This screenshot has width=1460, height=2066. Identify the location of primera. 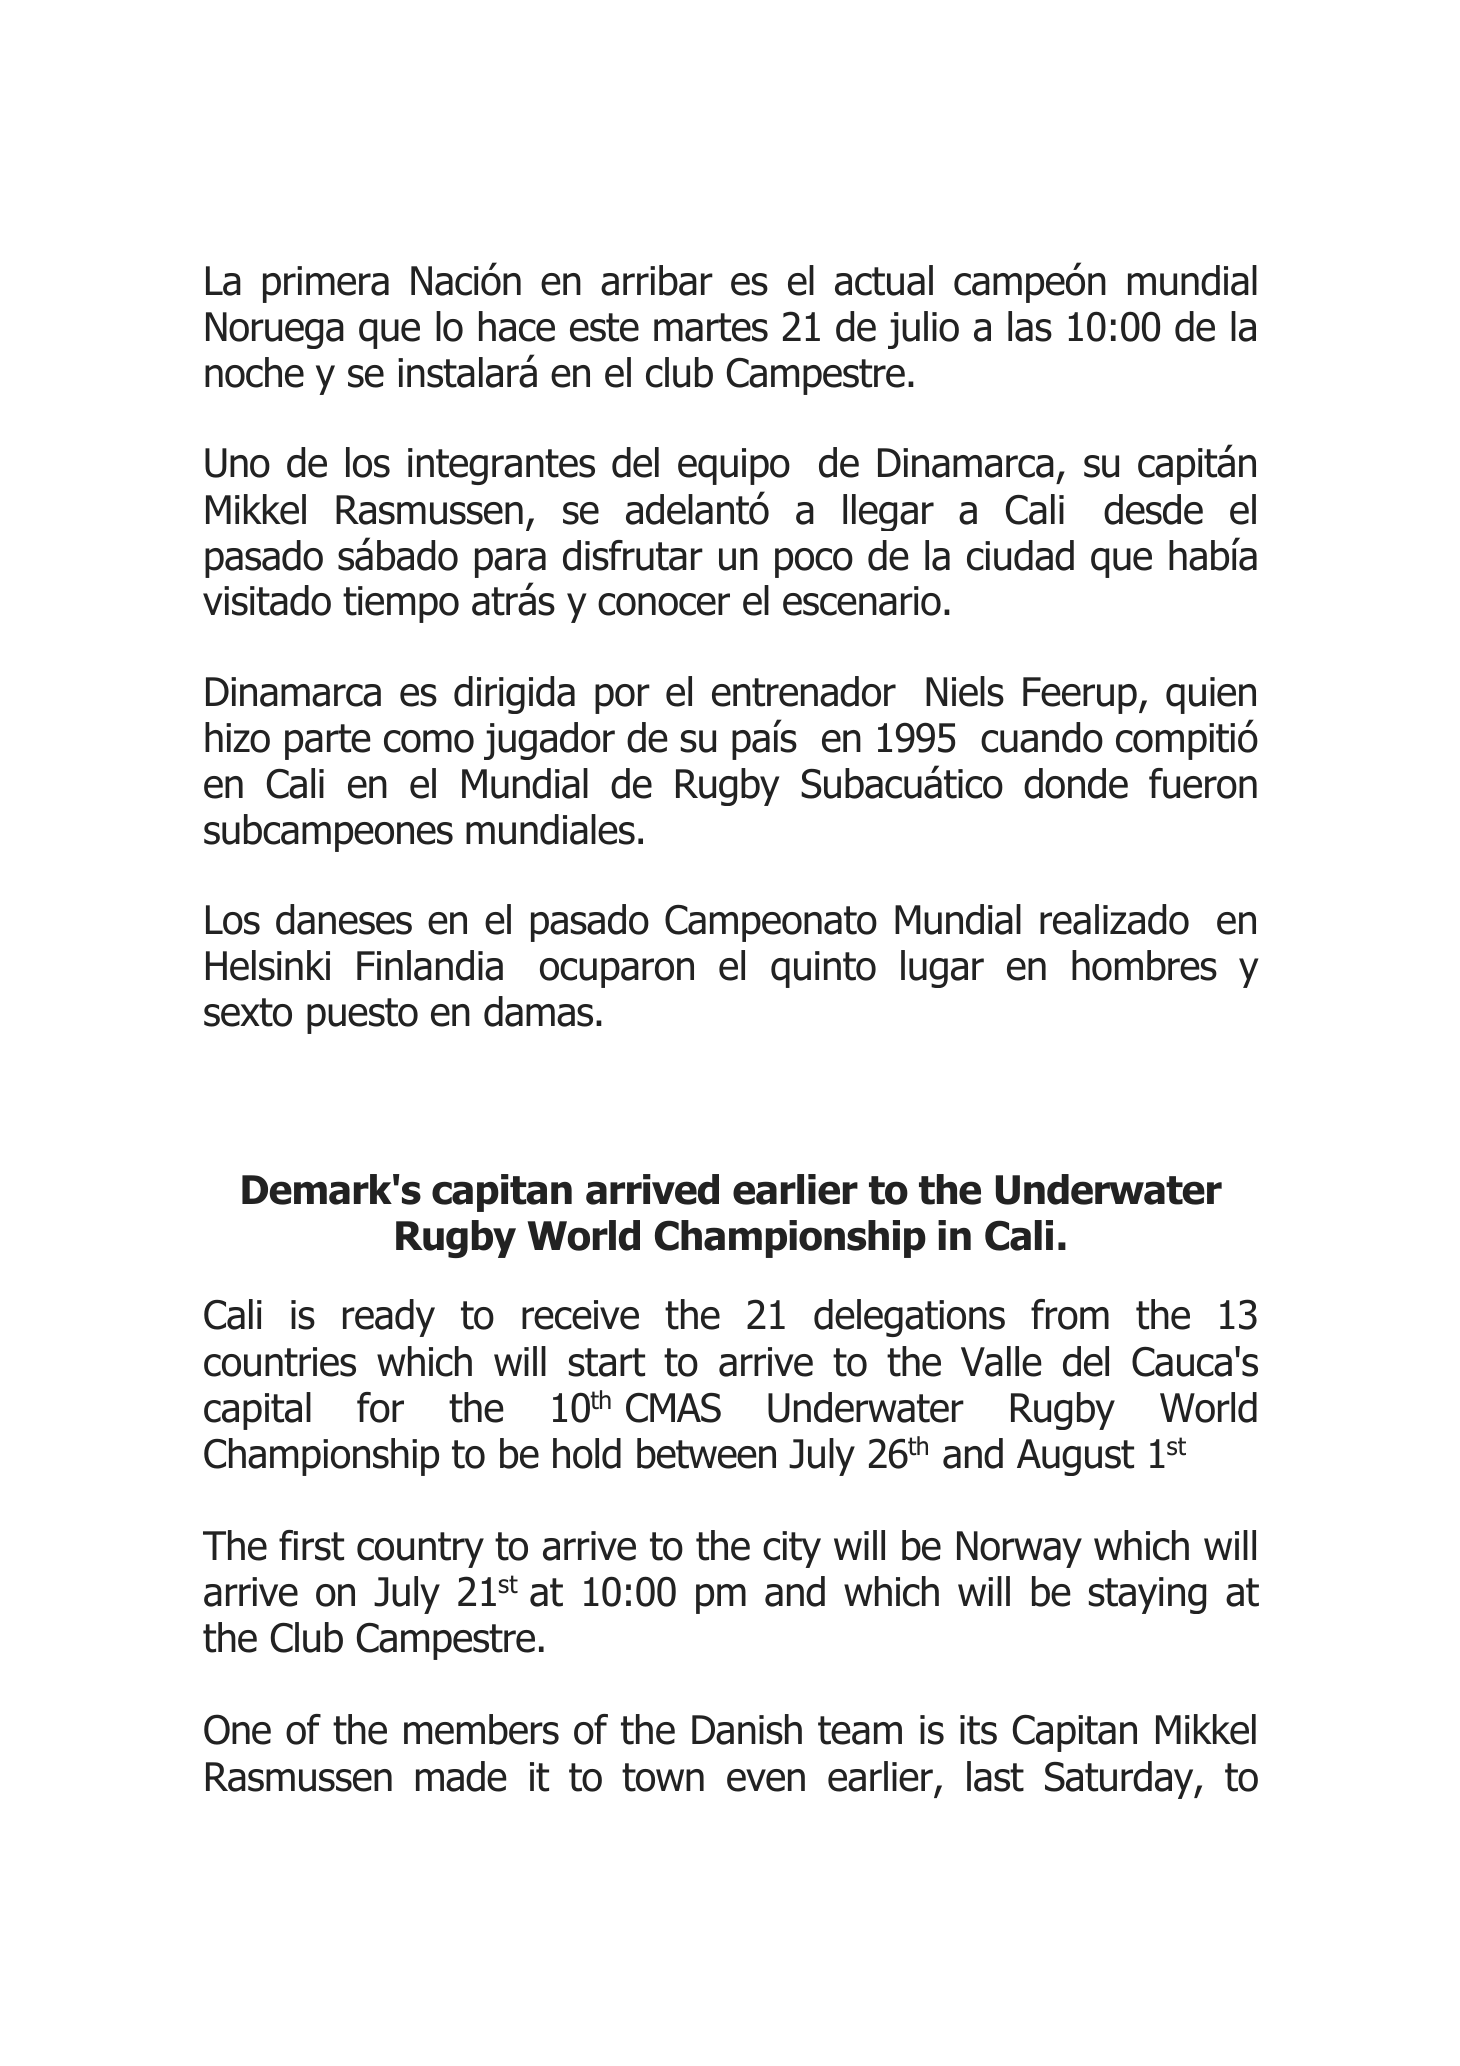
(326, 284).
